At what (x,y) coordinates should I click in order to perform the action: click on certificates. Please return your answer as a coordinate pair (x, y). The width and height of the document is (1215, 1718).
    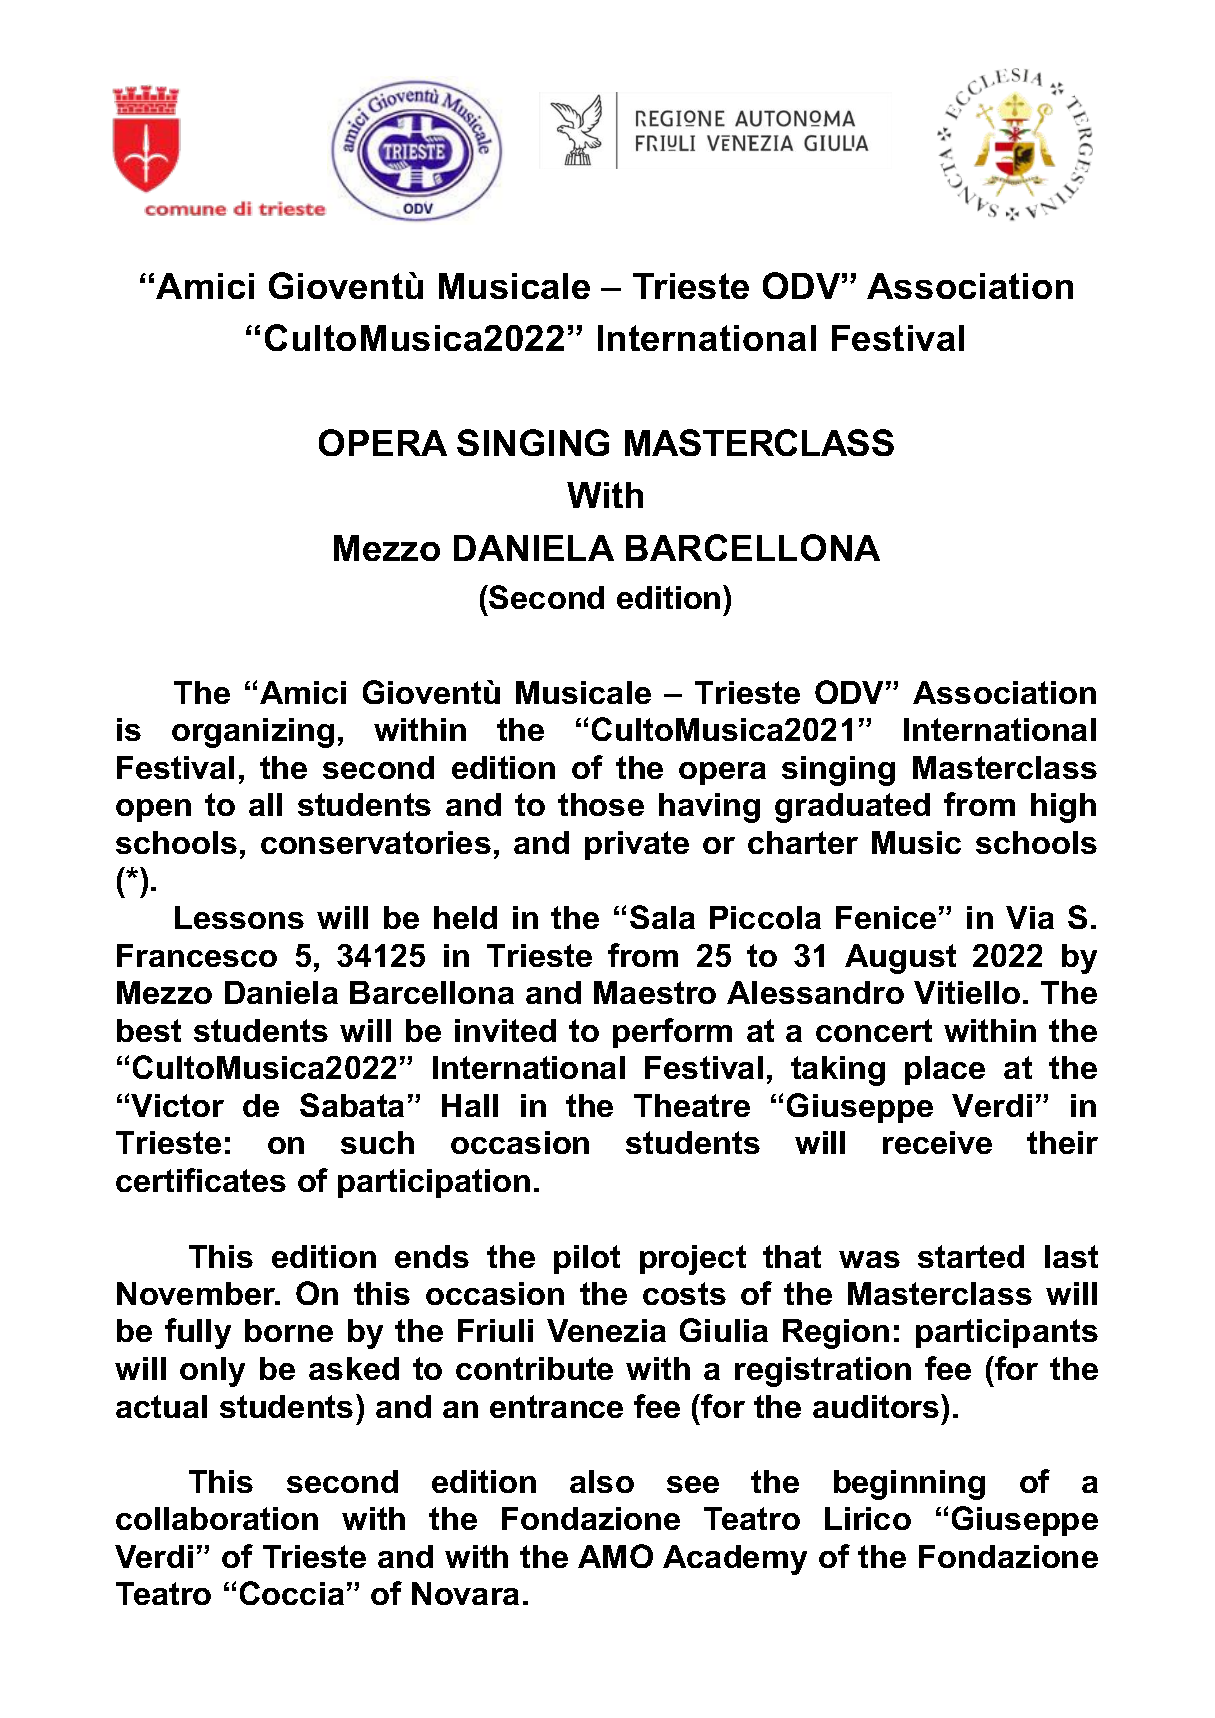
    Looking at the image, I should click on (201, 1180).
